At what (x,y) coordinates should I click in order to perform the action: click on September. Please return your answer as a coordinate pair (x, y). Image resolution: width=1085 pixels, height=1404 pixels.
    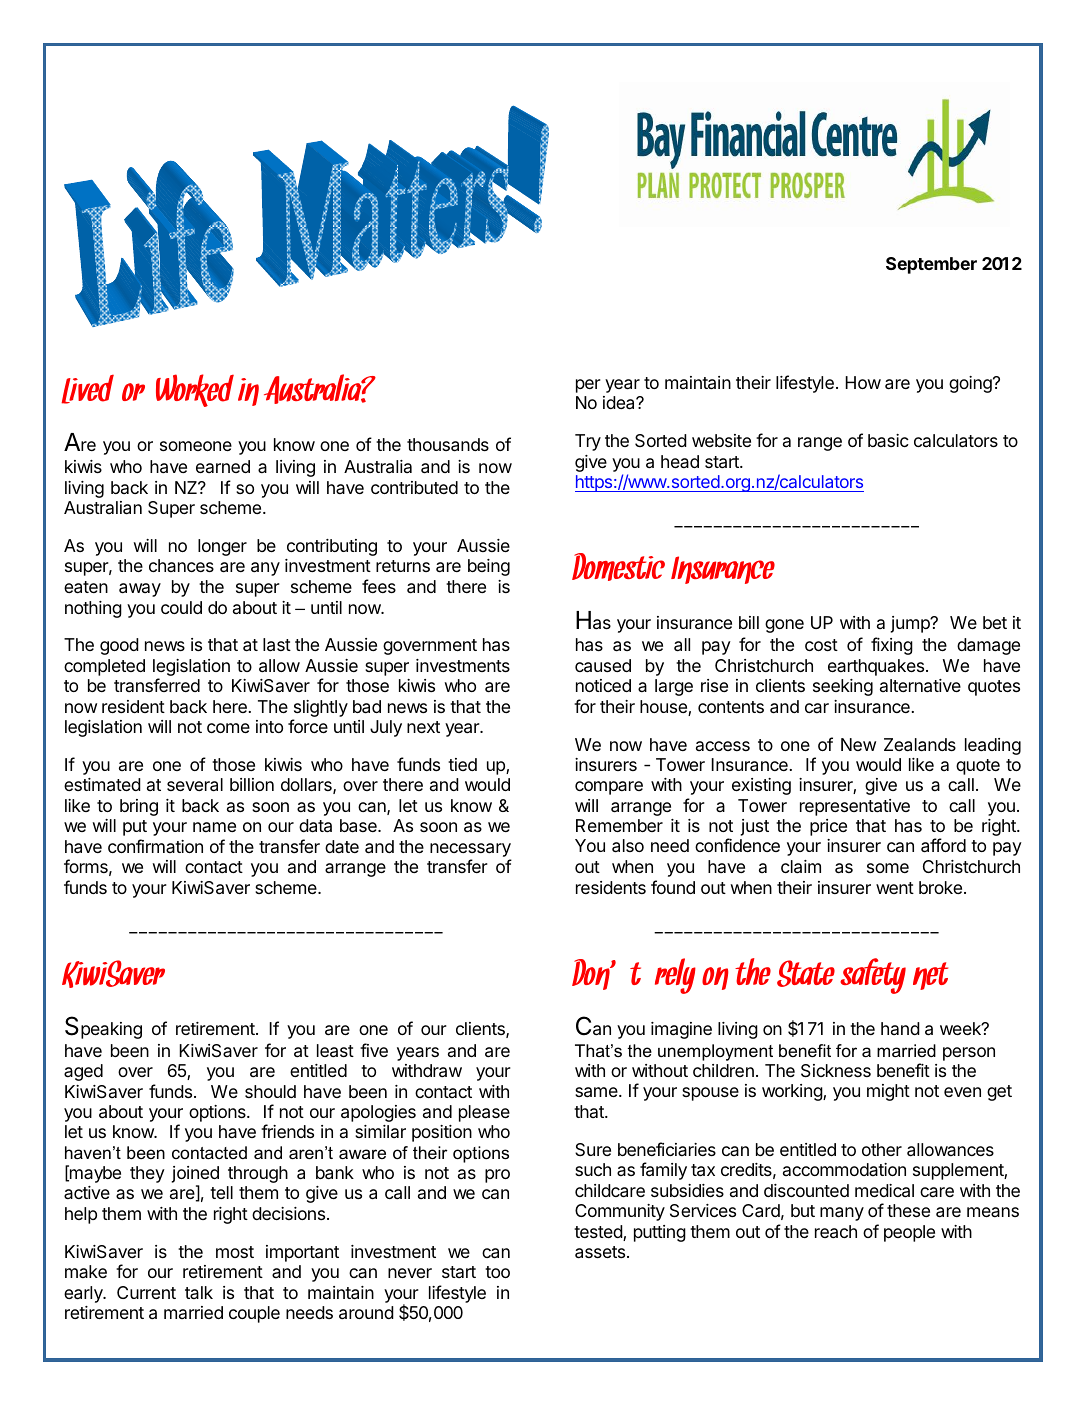
    Looking at the image, I should click on (931, 265).
